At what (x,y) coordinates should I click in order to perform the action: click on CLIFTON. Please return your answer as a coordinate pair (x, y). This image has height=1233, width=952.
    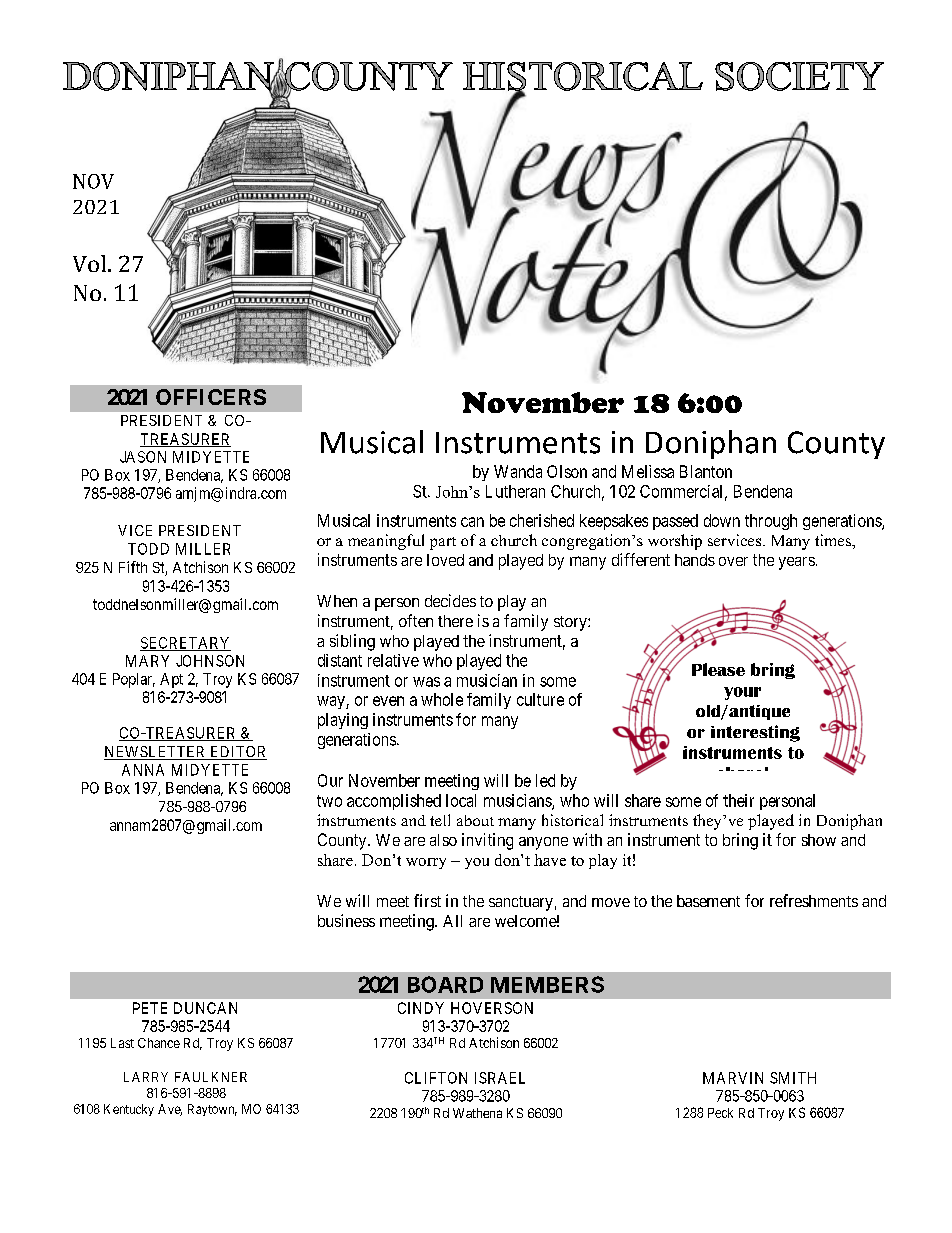
    Looking at the image, I should click on (436, 1078).
